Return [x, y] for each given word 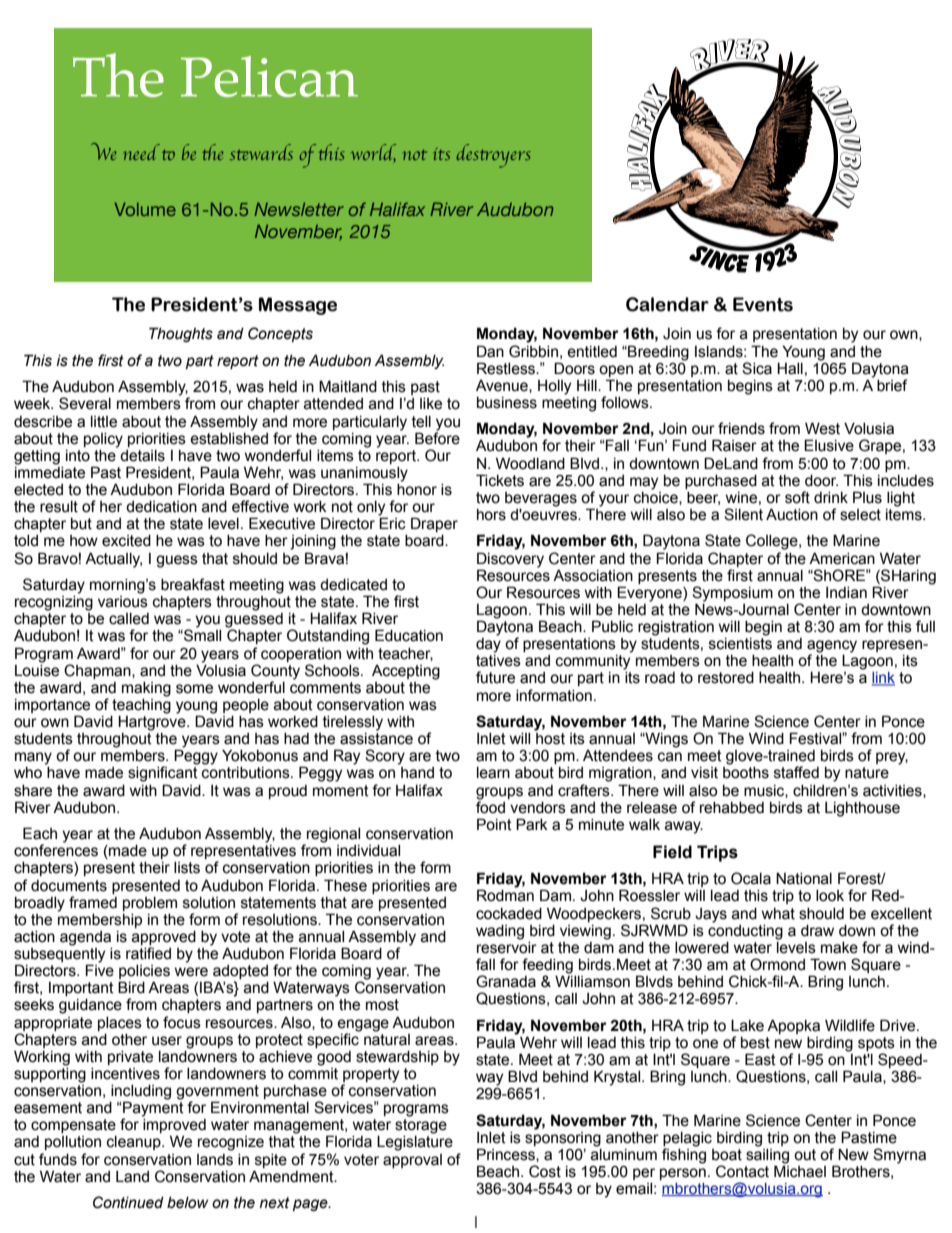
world [373, 153]
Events [763, 304]
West [822, 428]
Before [437, 437]
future [495, 677]
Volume [145, 209]
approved [164, 938]
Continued [128, 1202]
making [146, 689]
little [104, 422]
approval [412, 1161]
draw [817, 931]
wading [500, 932]
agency [832, 647]
